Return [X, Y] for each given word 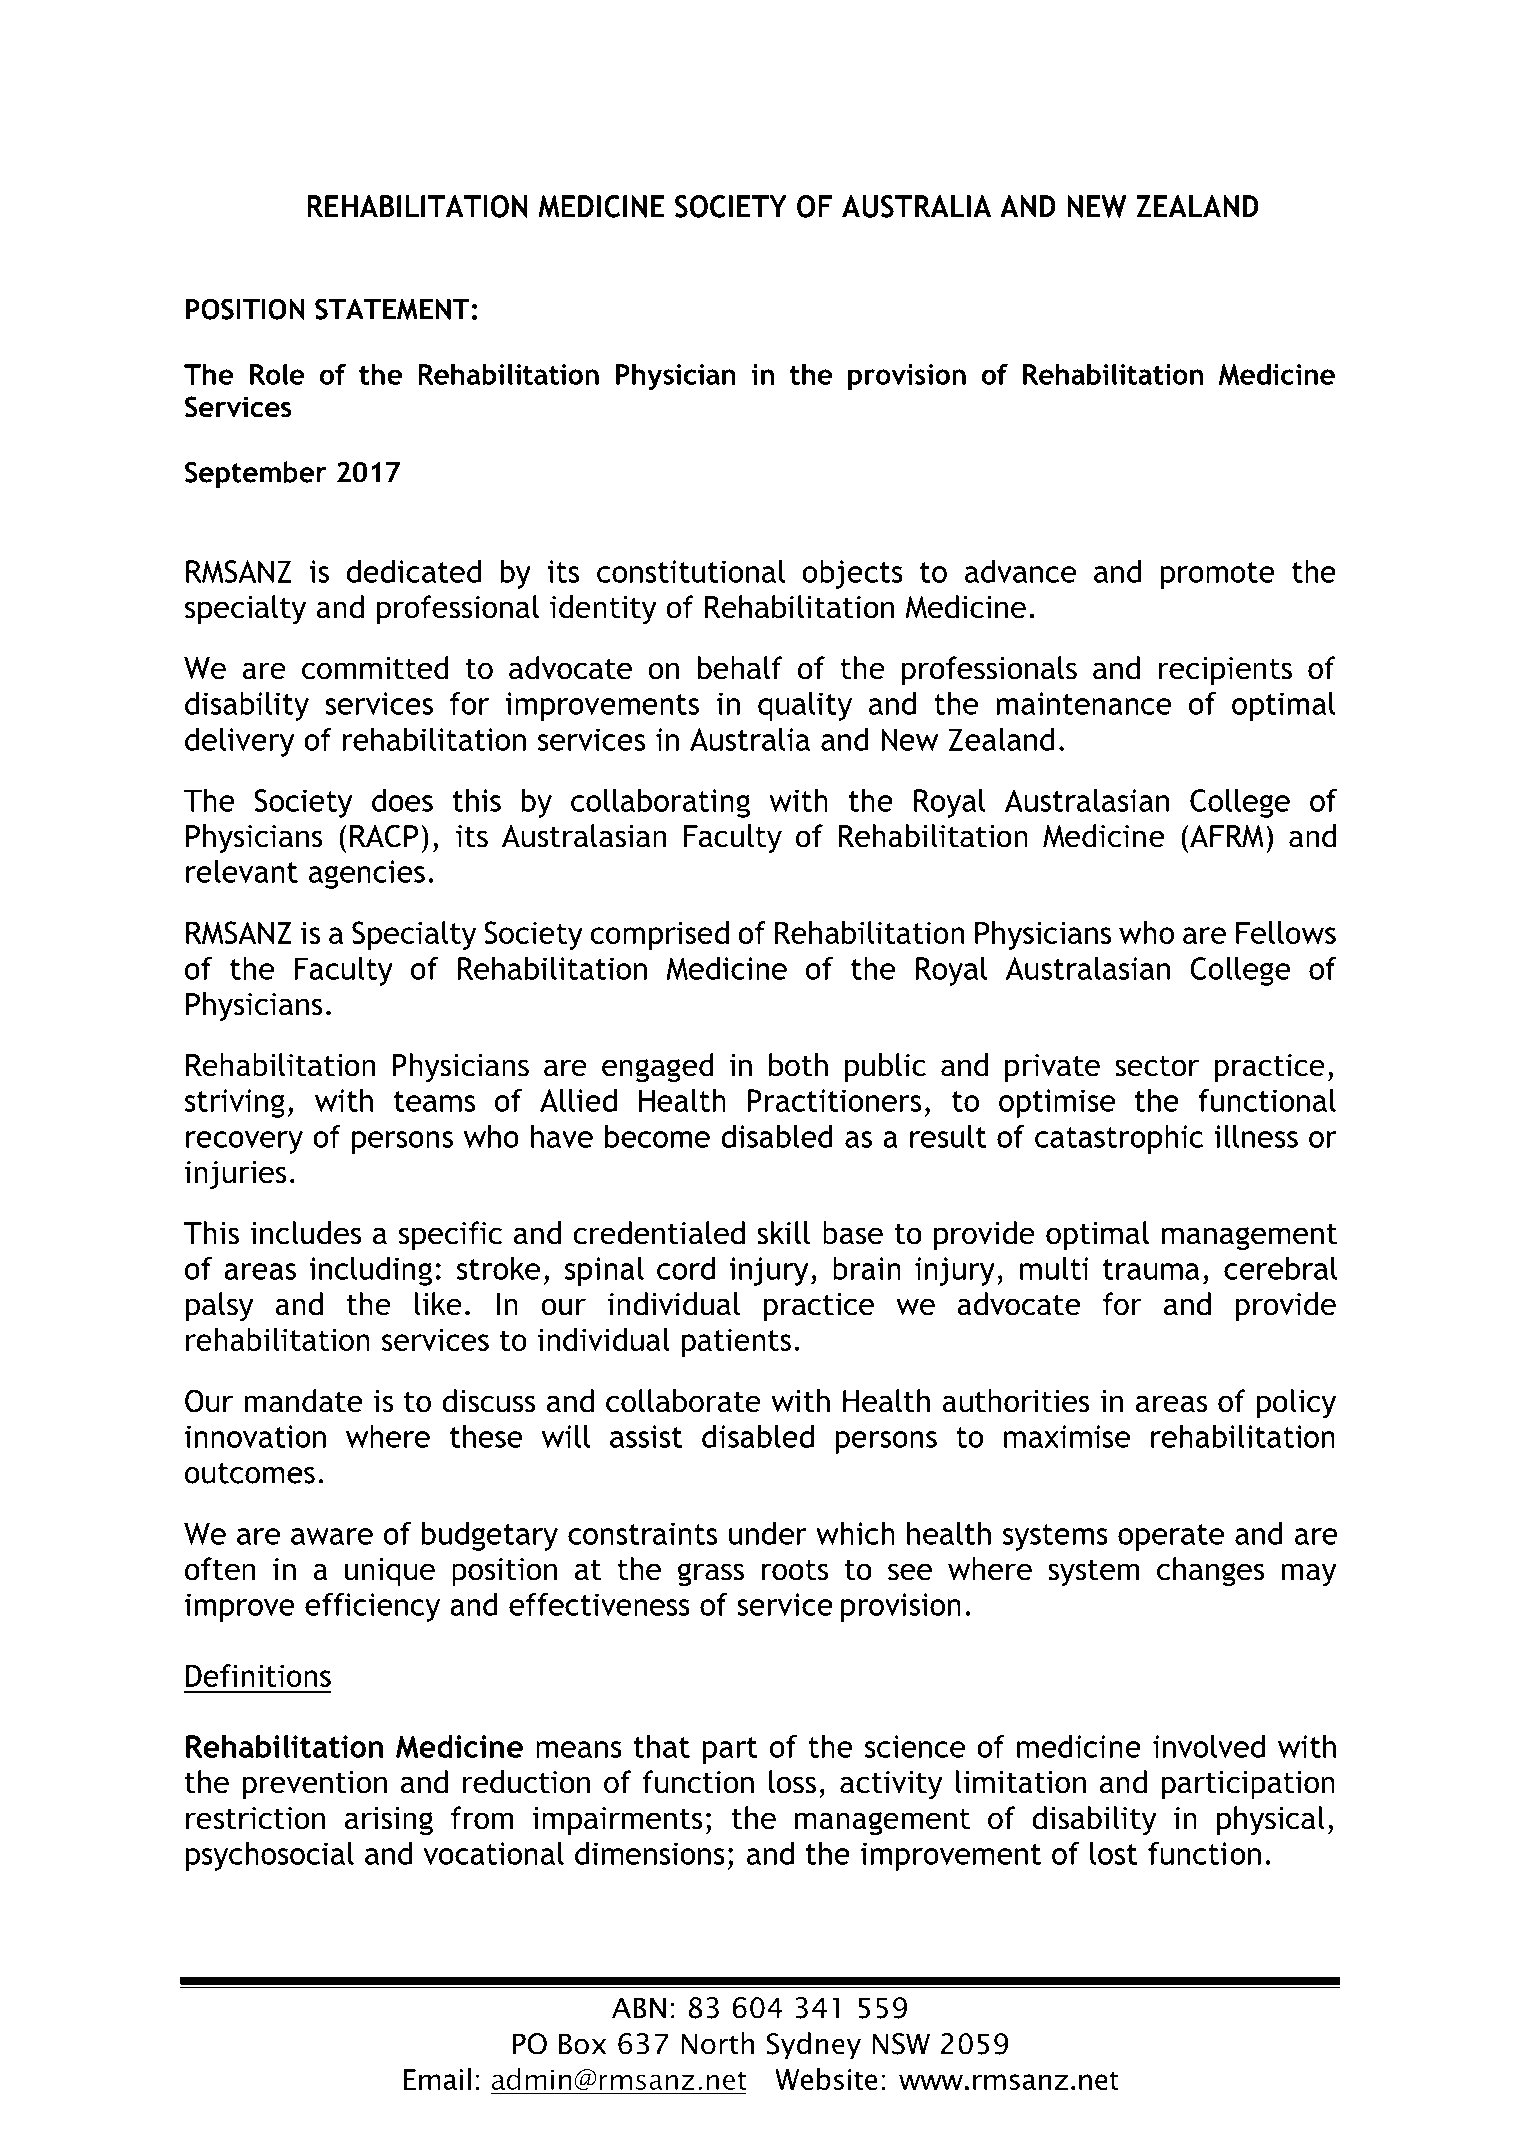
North [717, 2043]
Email [437, 2079]
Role [277, 374]
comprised [659, 935]
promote [1217, 575]
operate [1171, 1537]
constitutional [691, 571]
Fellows [1286, 932]
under [768, 1533]
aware [332, 1536]
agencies [367, 874]
